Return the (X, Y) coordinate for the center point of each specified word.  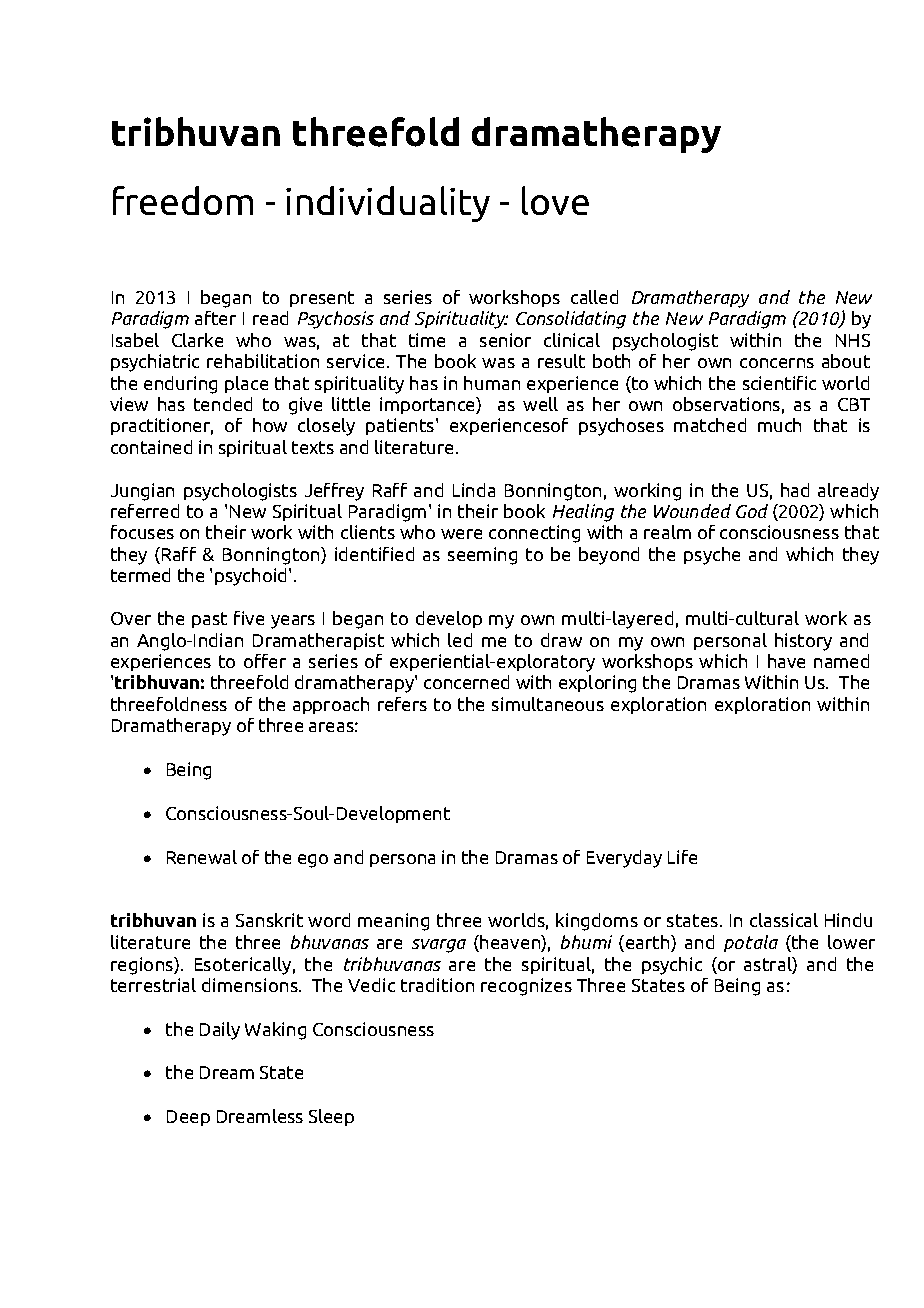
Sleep (331, 1117)
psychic (672, 966)
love (555, 200)
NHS (853, 340)
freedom (183, 200)
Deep (188, 1118)
